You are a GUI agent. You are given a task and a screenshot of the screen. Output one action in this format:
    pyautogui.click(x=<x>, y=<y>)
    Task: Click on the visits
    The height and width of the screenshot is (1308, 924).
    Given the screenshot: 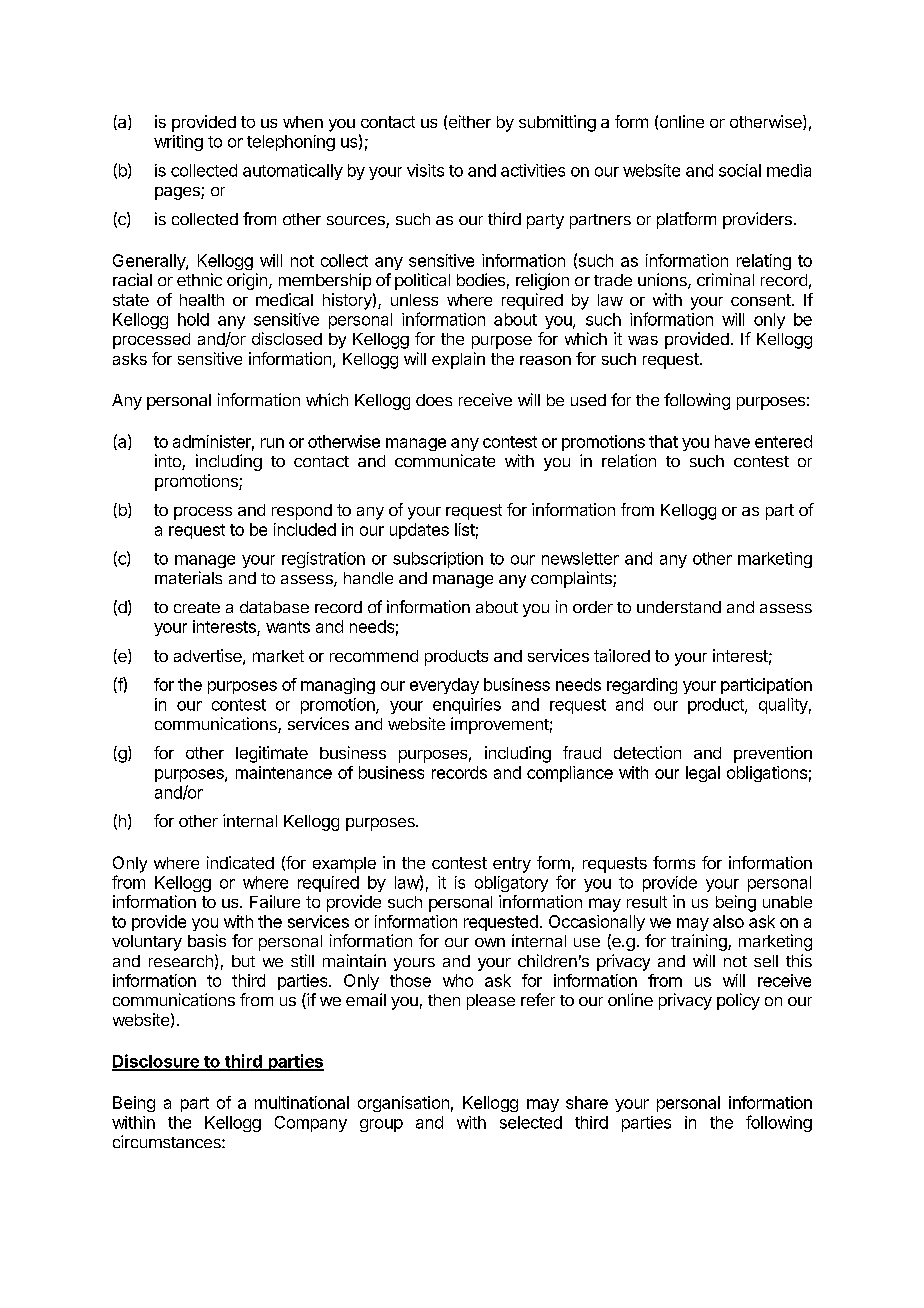 What is the action you would take?
    pyautogui.click(x=425, y=170)
